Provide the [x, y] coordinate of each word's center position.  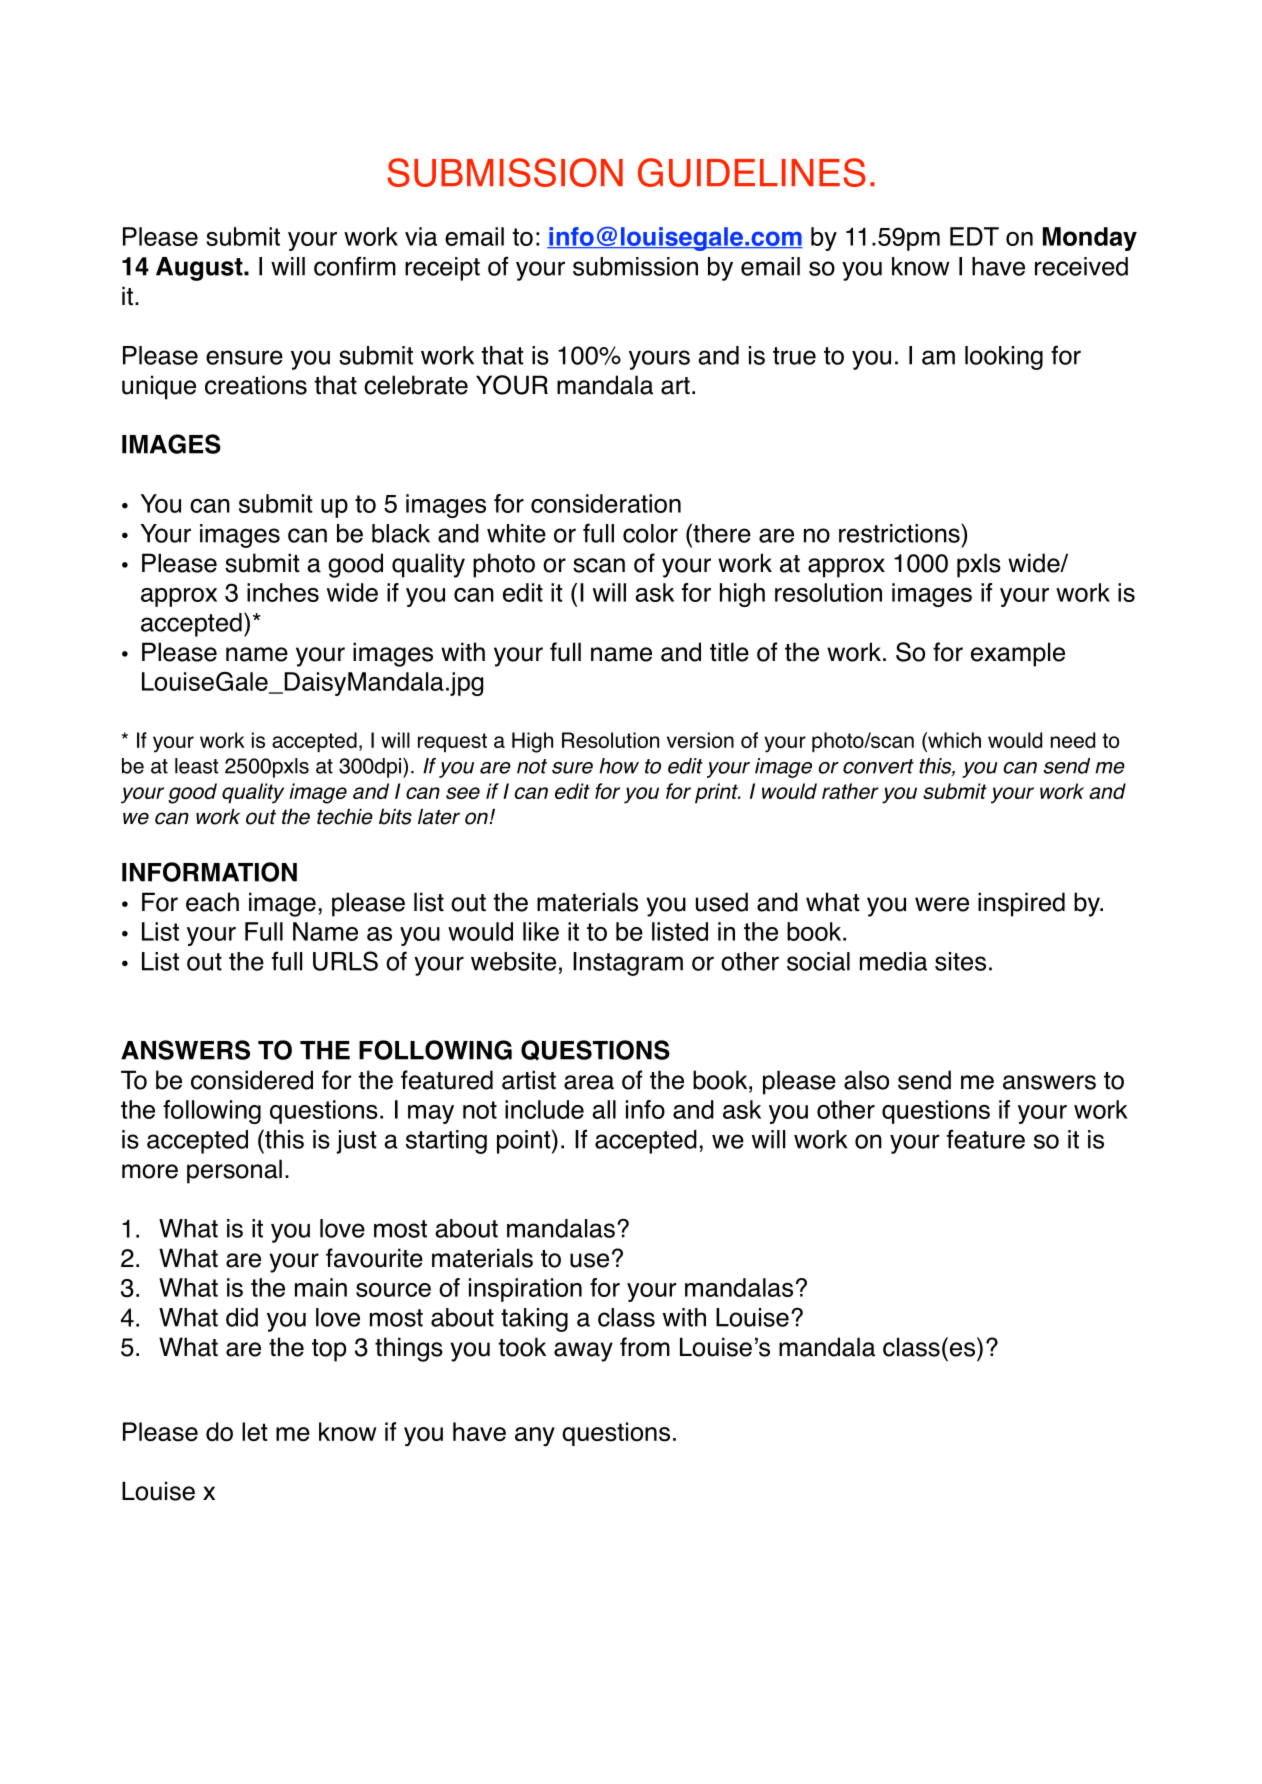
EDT [974, 236]
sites [960, 961]
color [650, 533]
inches [283, 592]
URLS [345, 961]
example [1018, 654]
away [583, 1352]
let [255, 1432]
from [645, 1347]
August [200, 269]
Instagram [628, 964]
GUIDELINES [752, 172]
